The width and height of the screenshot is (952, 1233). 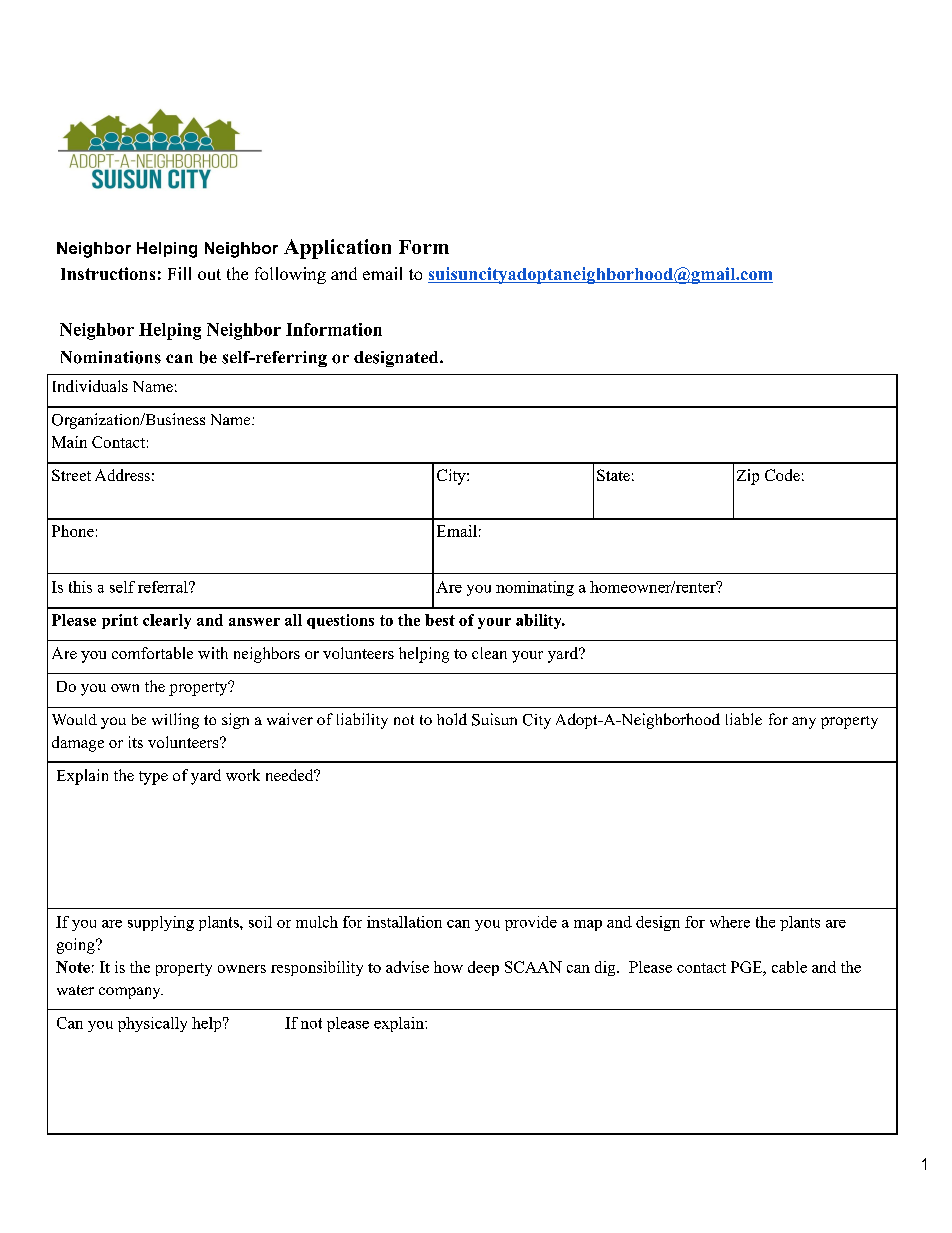 I want to click on liable, so click(x=744, y=719).
